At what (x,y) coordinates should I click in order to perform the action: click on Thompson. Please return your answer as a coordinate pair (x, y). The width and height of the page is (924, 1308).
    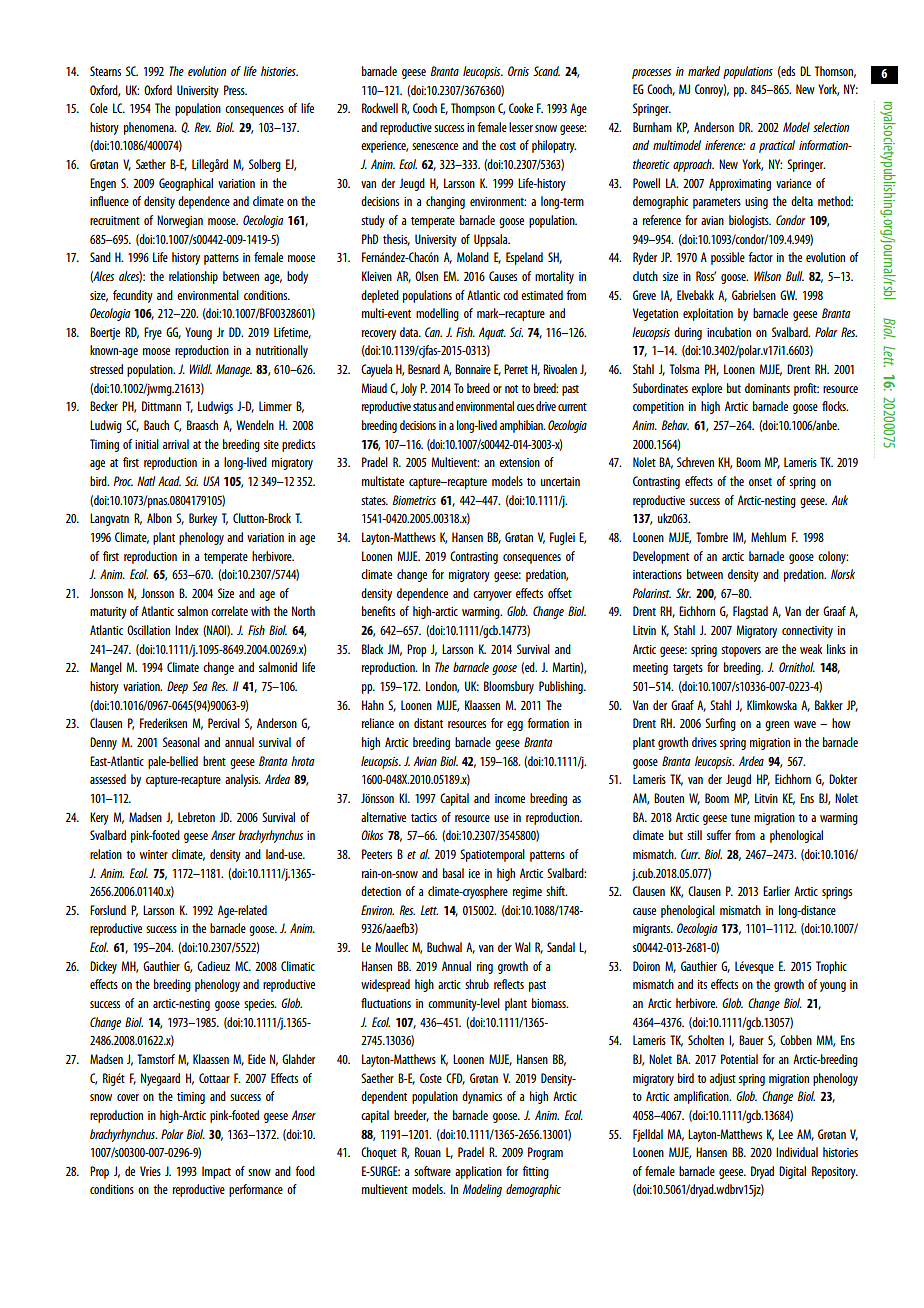
    Looking at the image, I should click on (473, 109).
